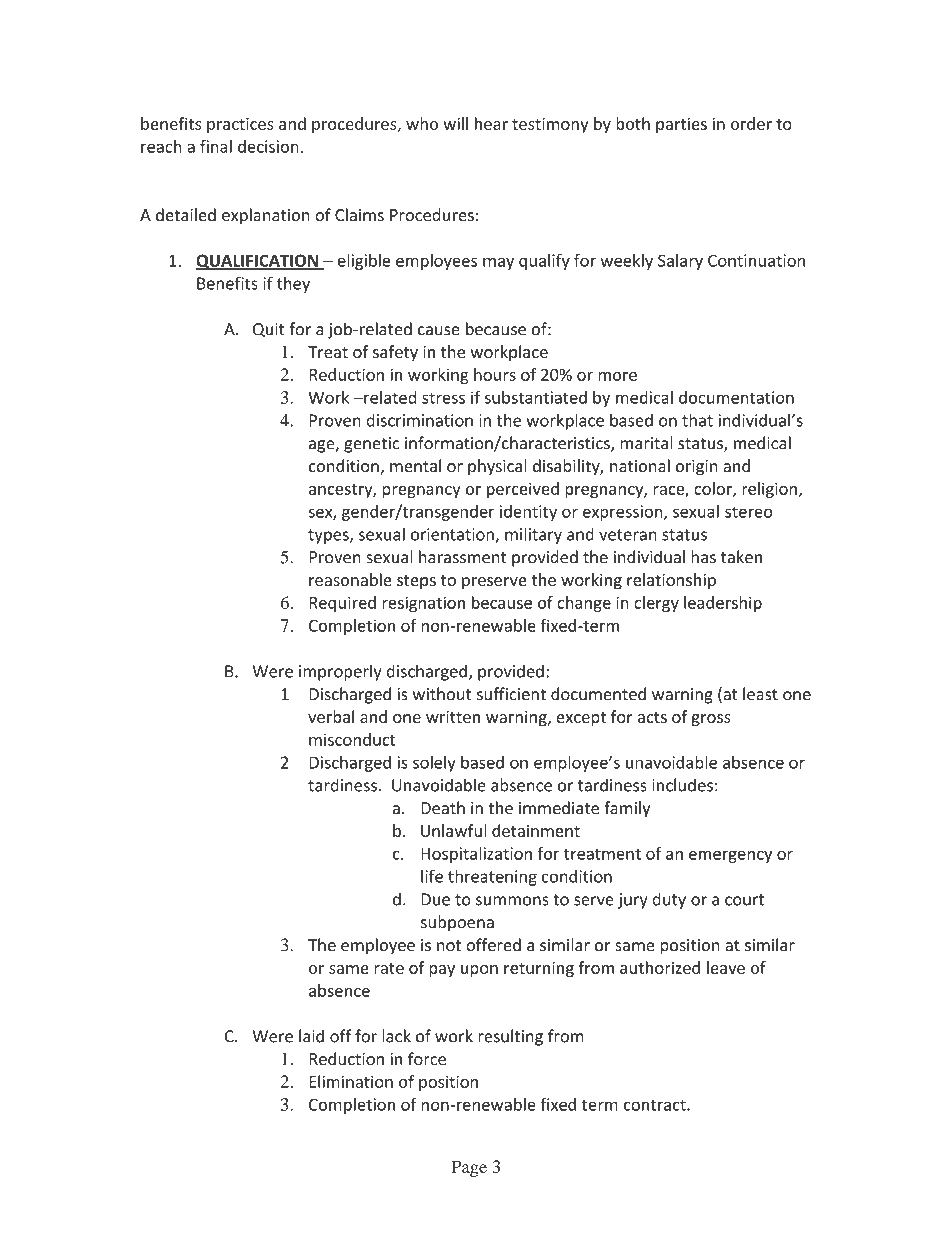  What do you see at coordinates (696, 468) in the image?
I see `origin` at bounding box center [696, 468].
